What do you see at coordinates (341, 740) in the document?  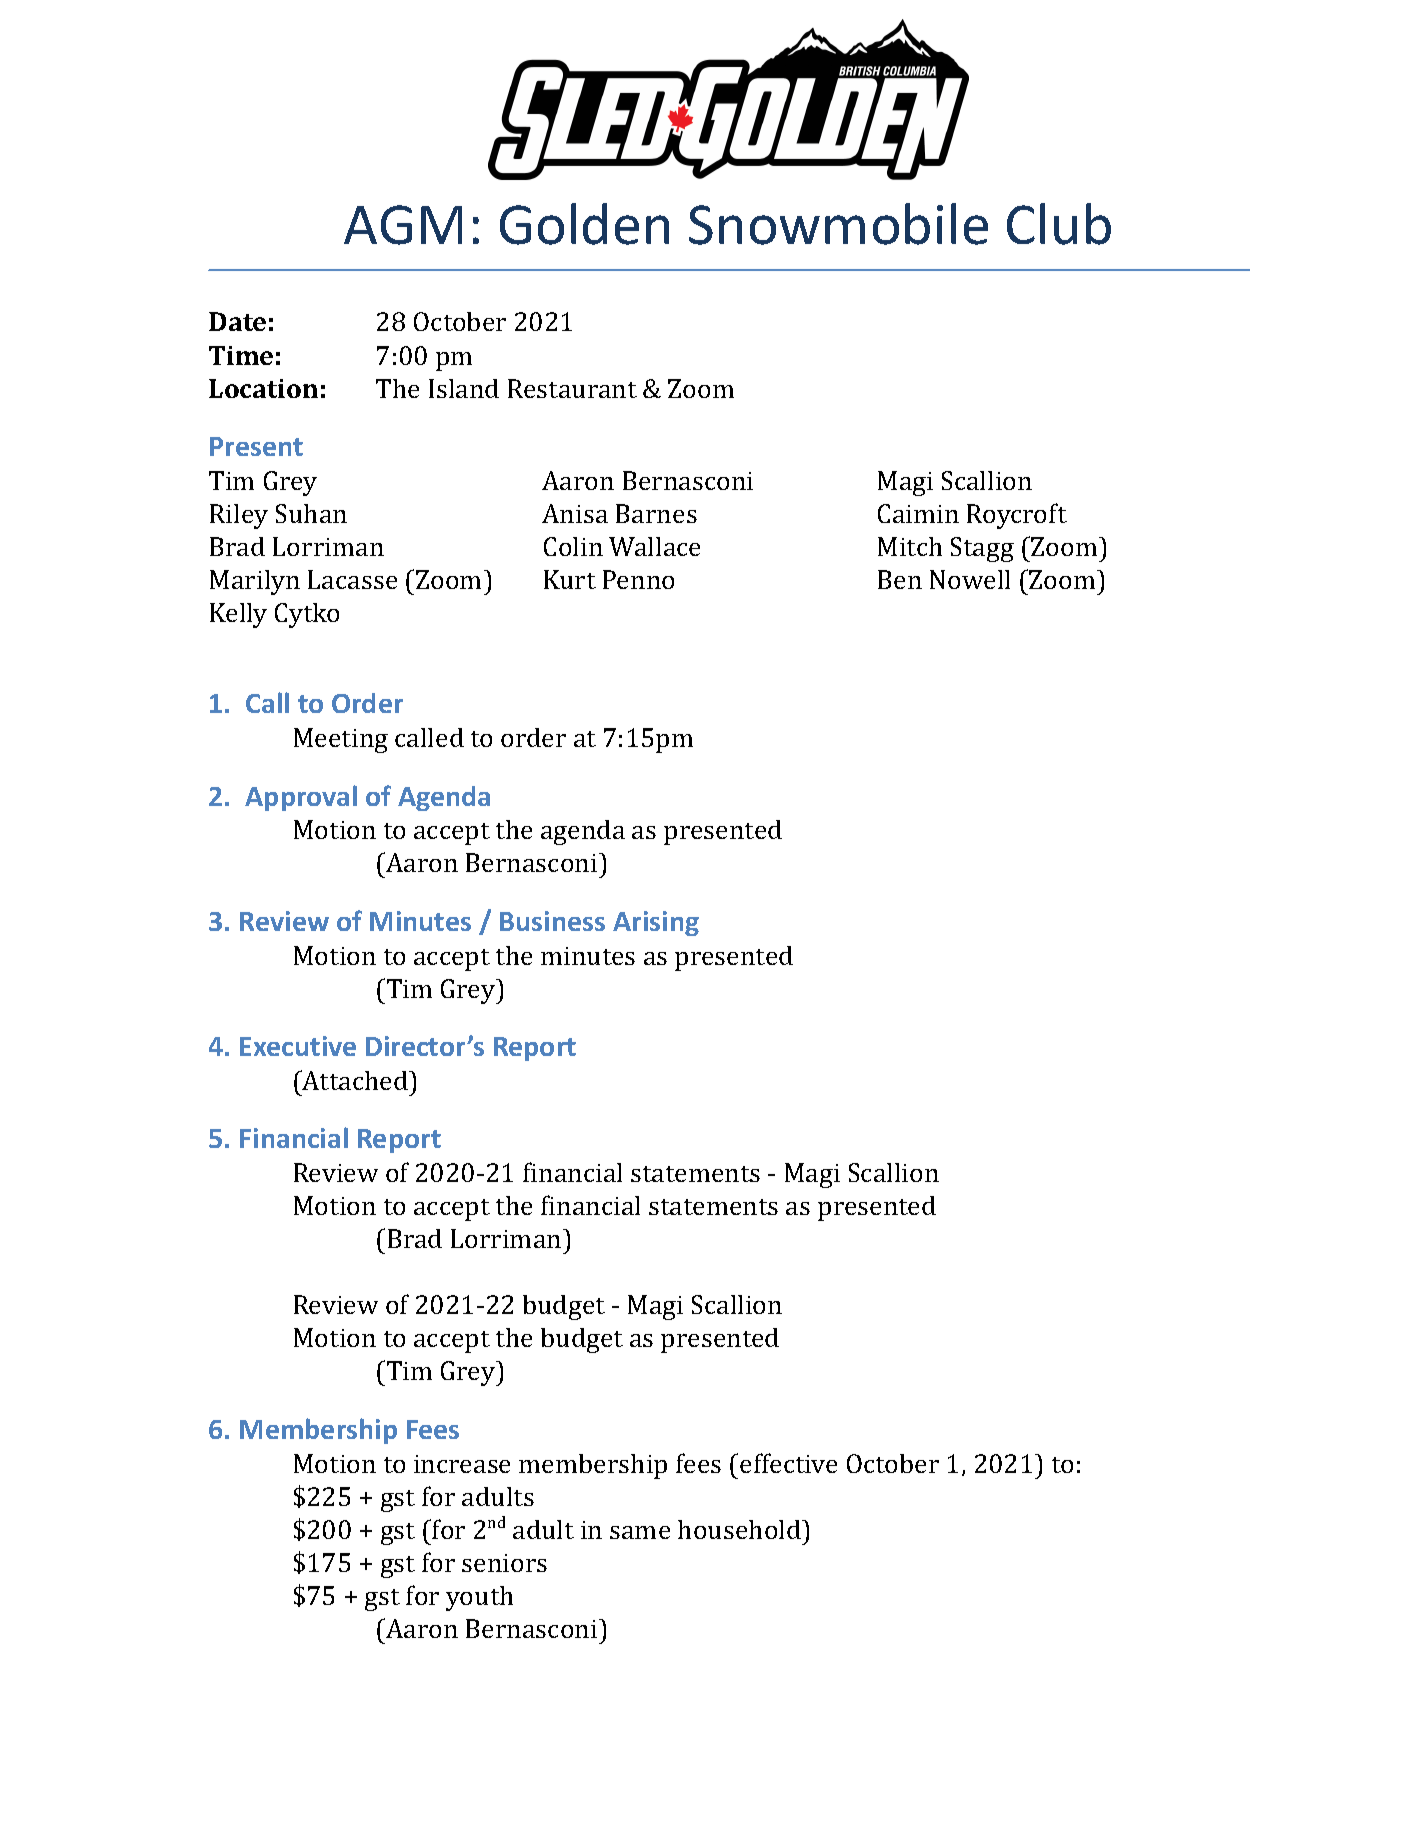 I see `Meeting` at bounding box center [341, 740].
